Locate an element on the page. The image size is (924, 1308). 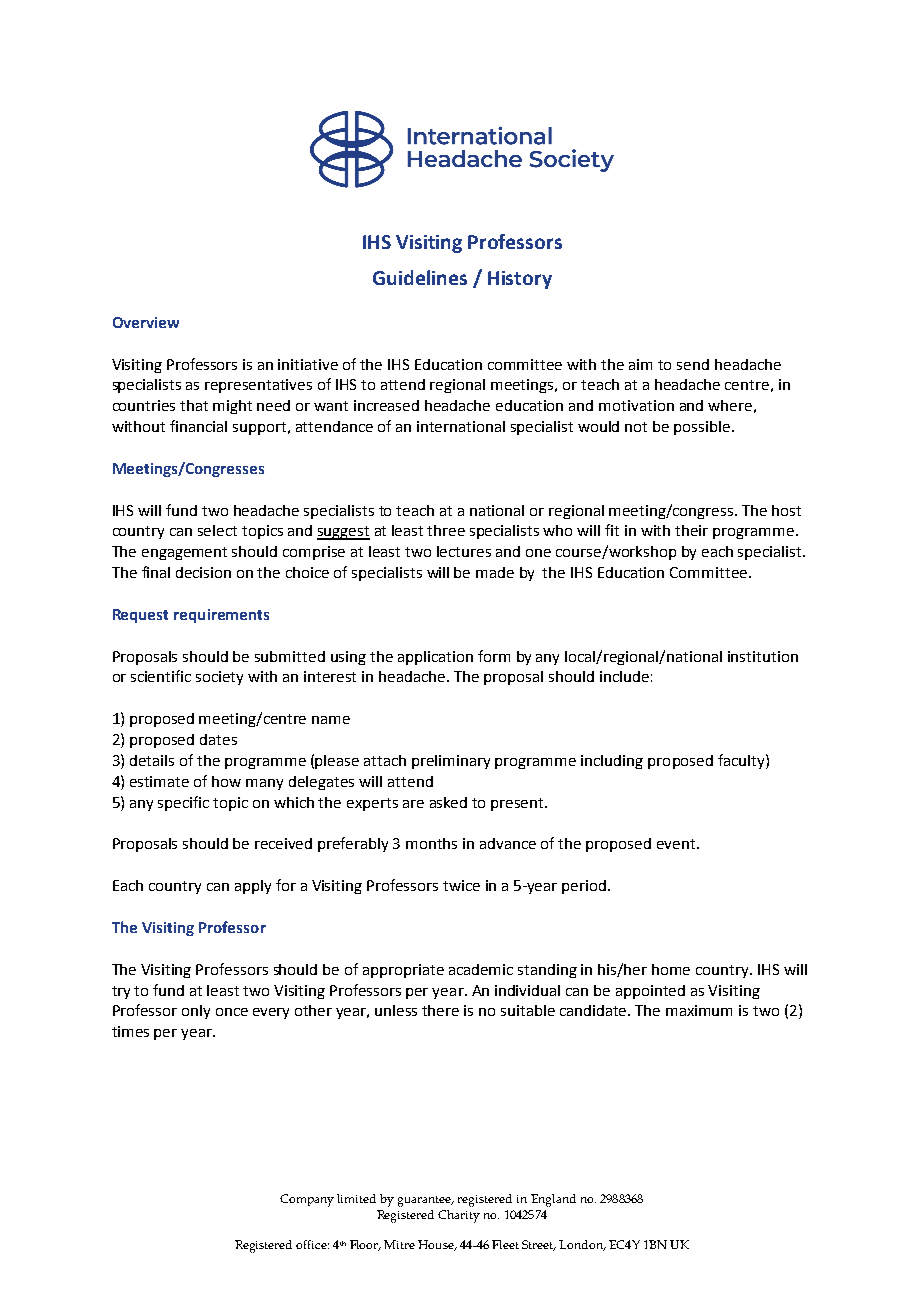
preliminary is located at coordinates (451, 762).
